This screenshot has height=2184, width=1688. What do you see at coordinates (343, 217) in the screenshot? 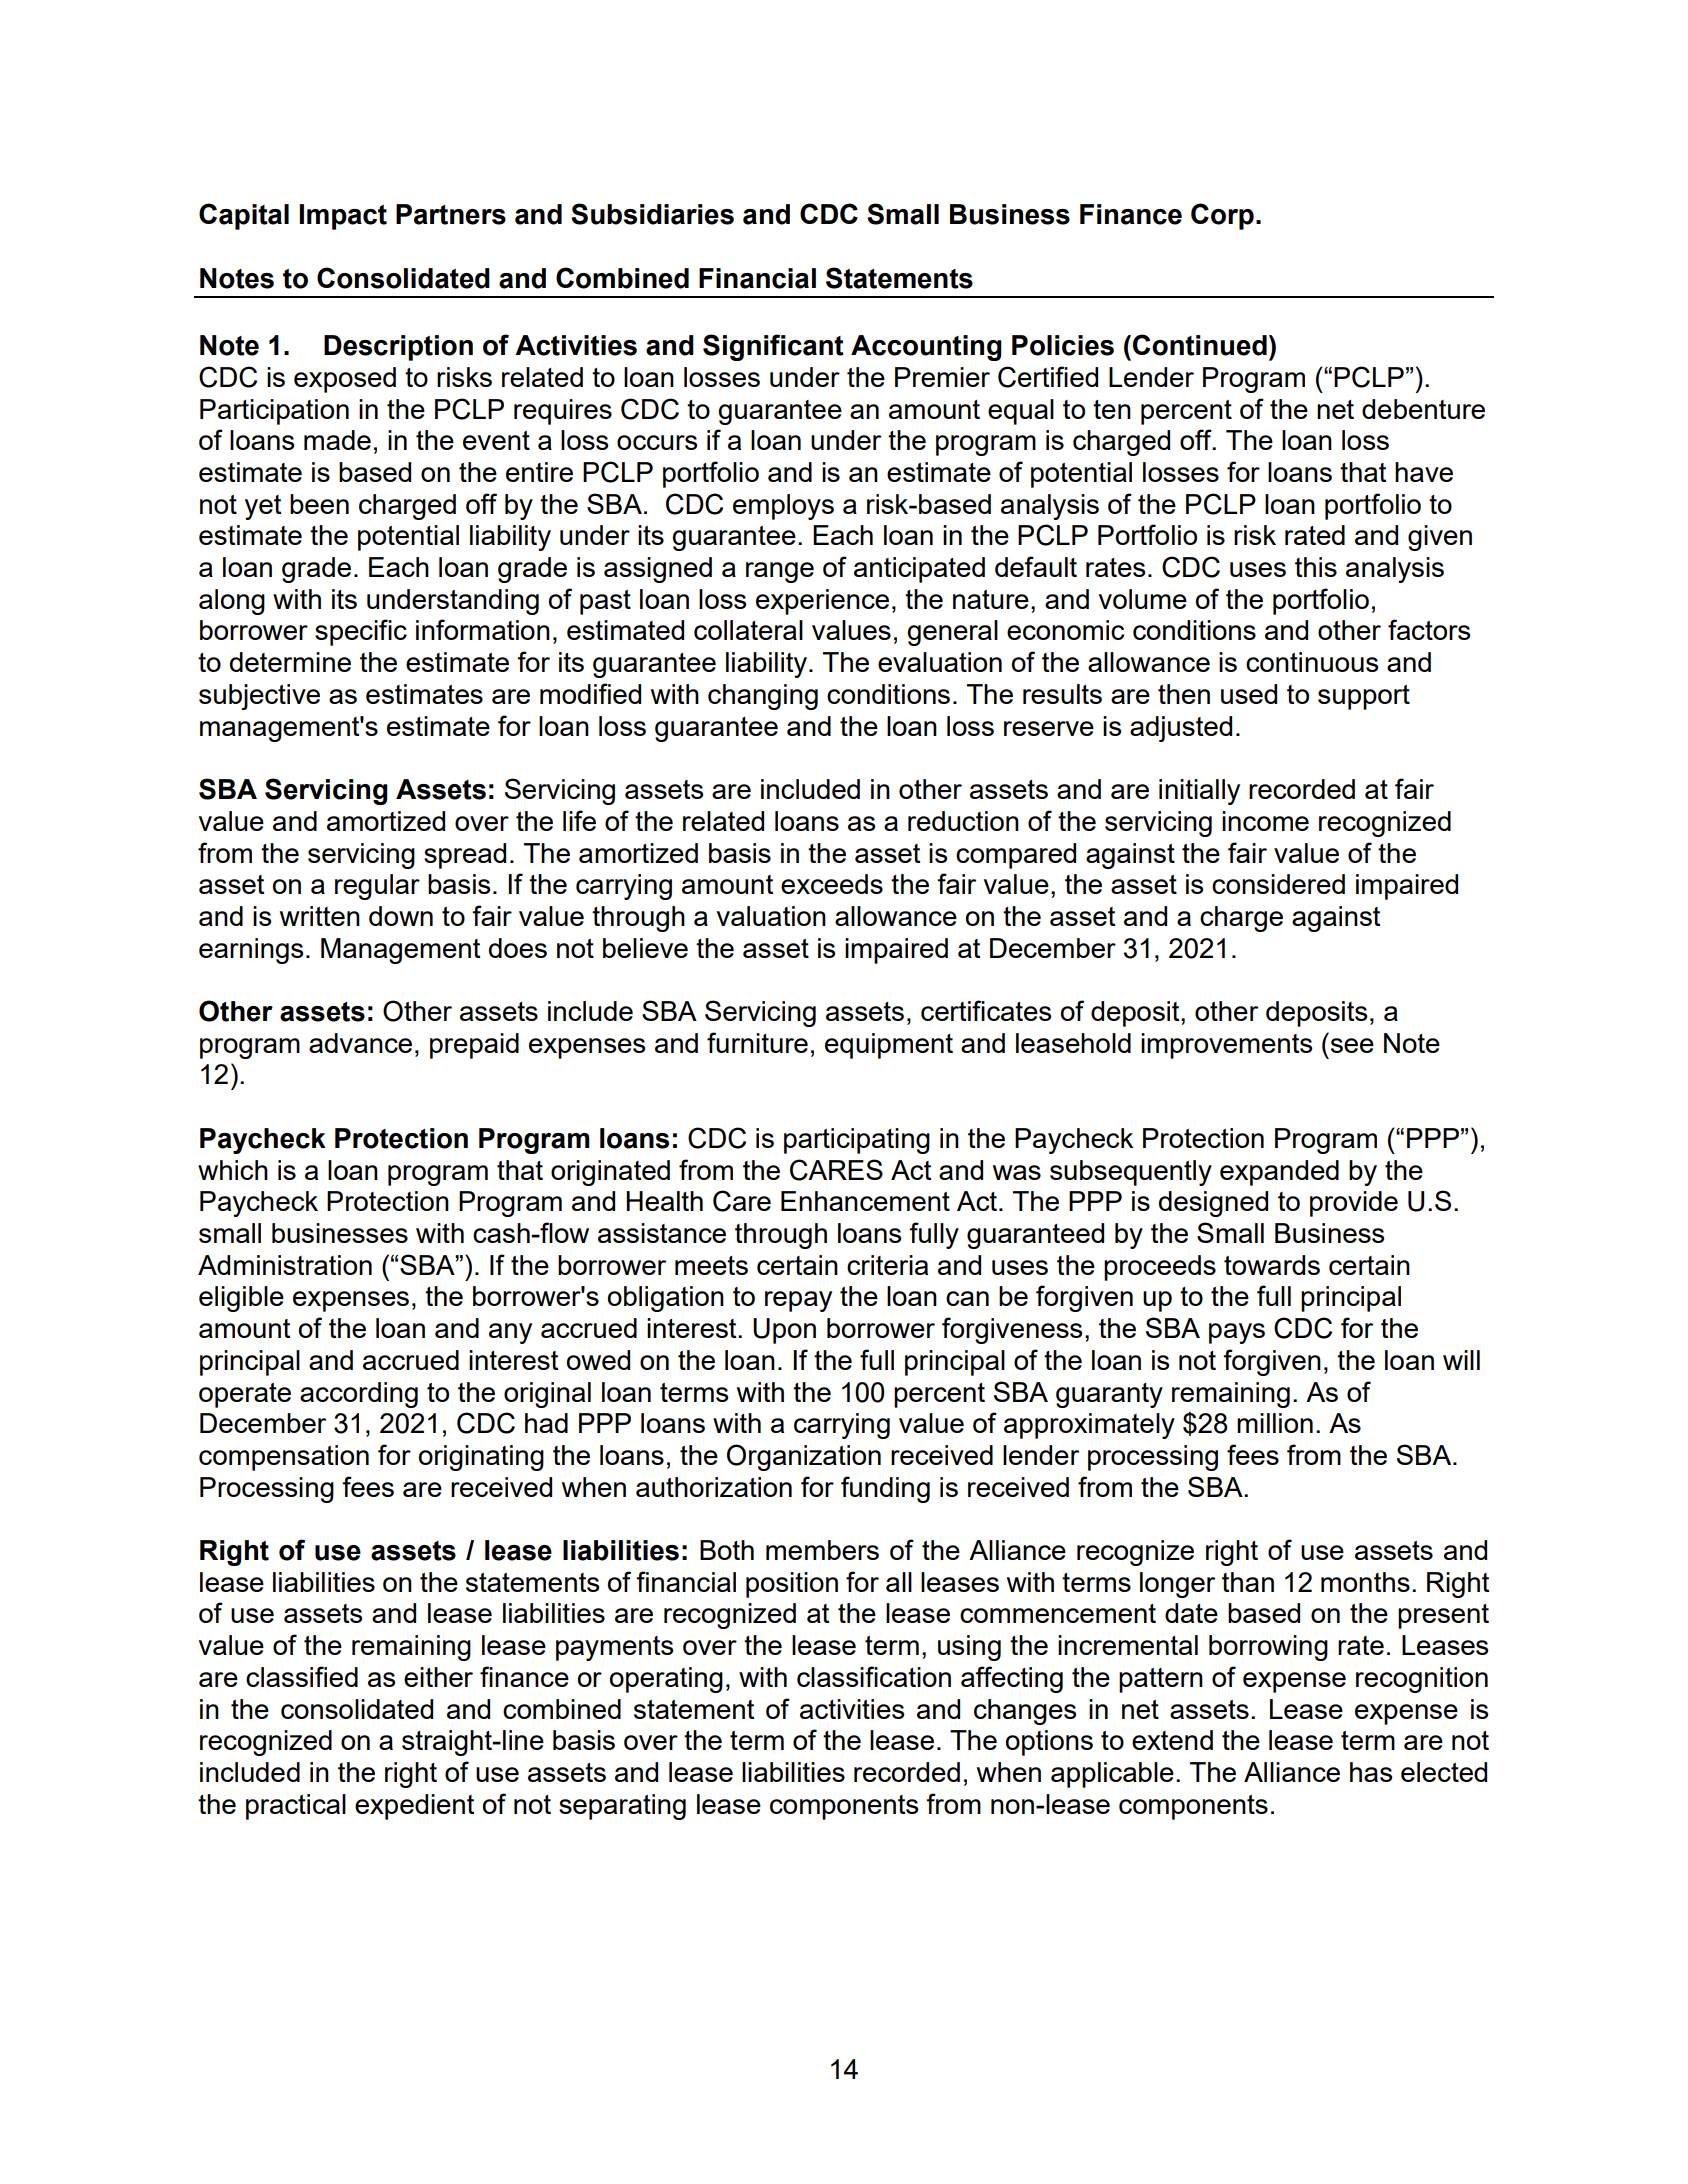
I see `Impact` at bounding box center [343, 217].
